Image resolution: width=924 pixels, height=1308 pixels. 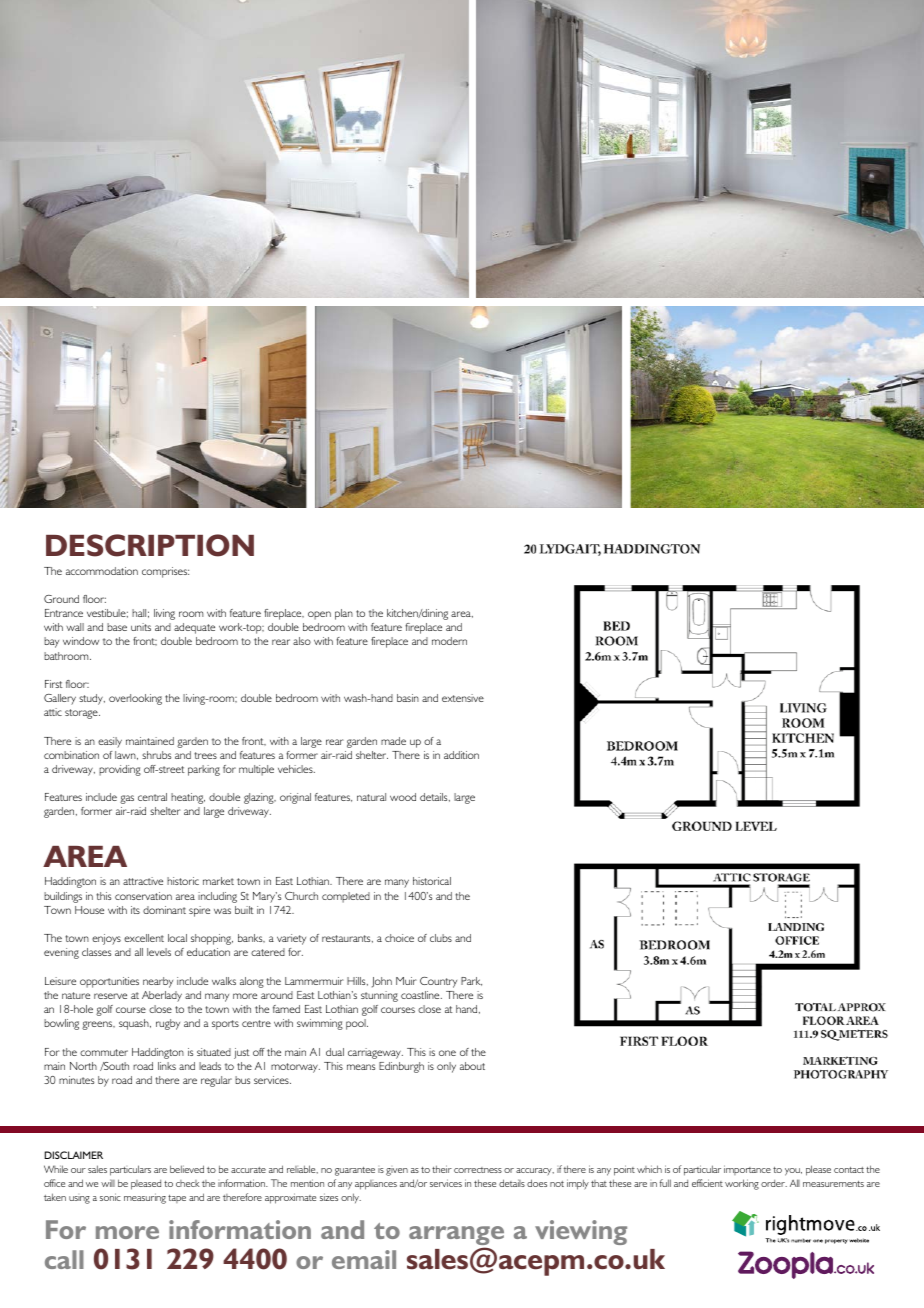 I want to click on measuring, so click(x=145, y=1198).
